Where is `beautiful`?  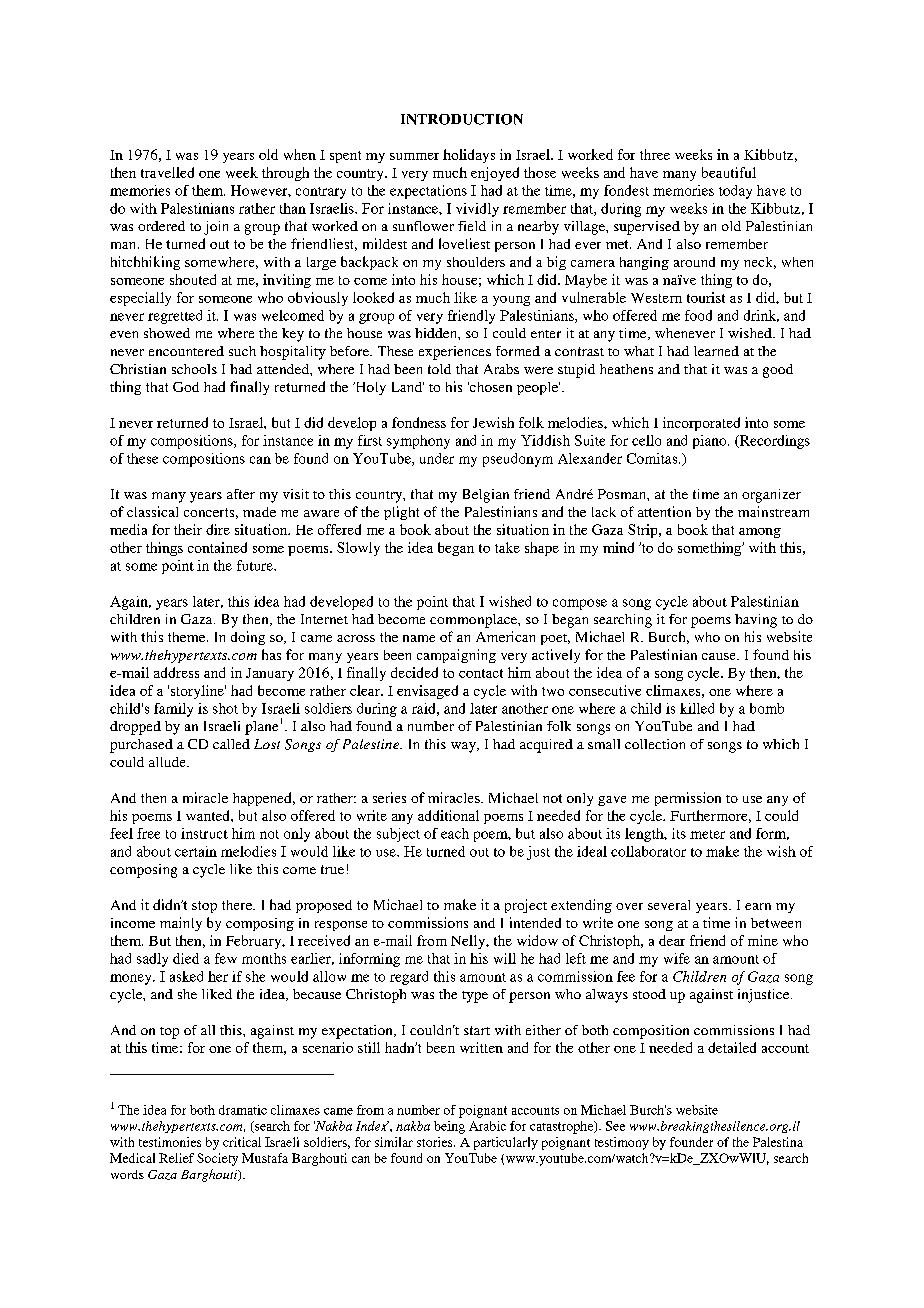
beautiful is located at coordinates (729, 172).
